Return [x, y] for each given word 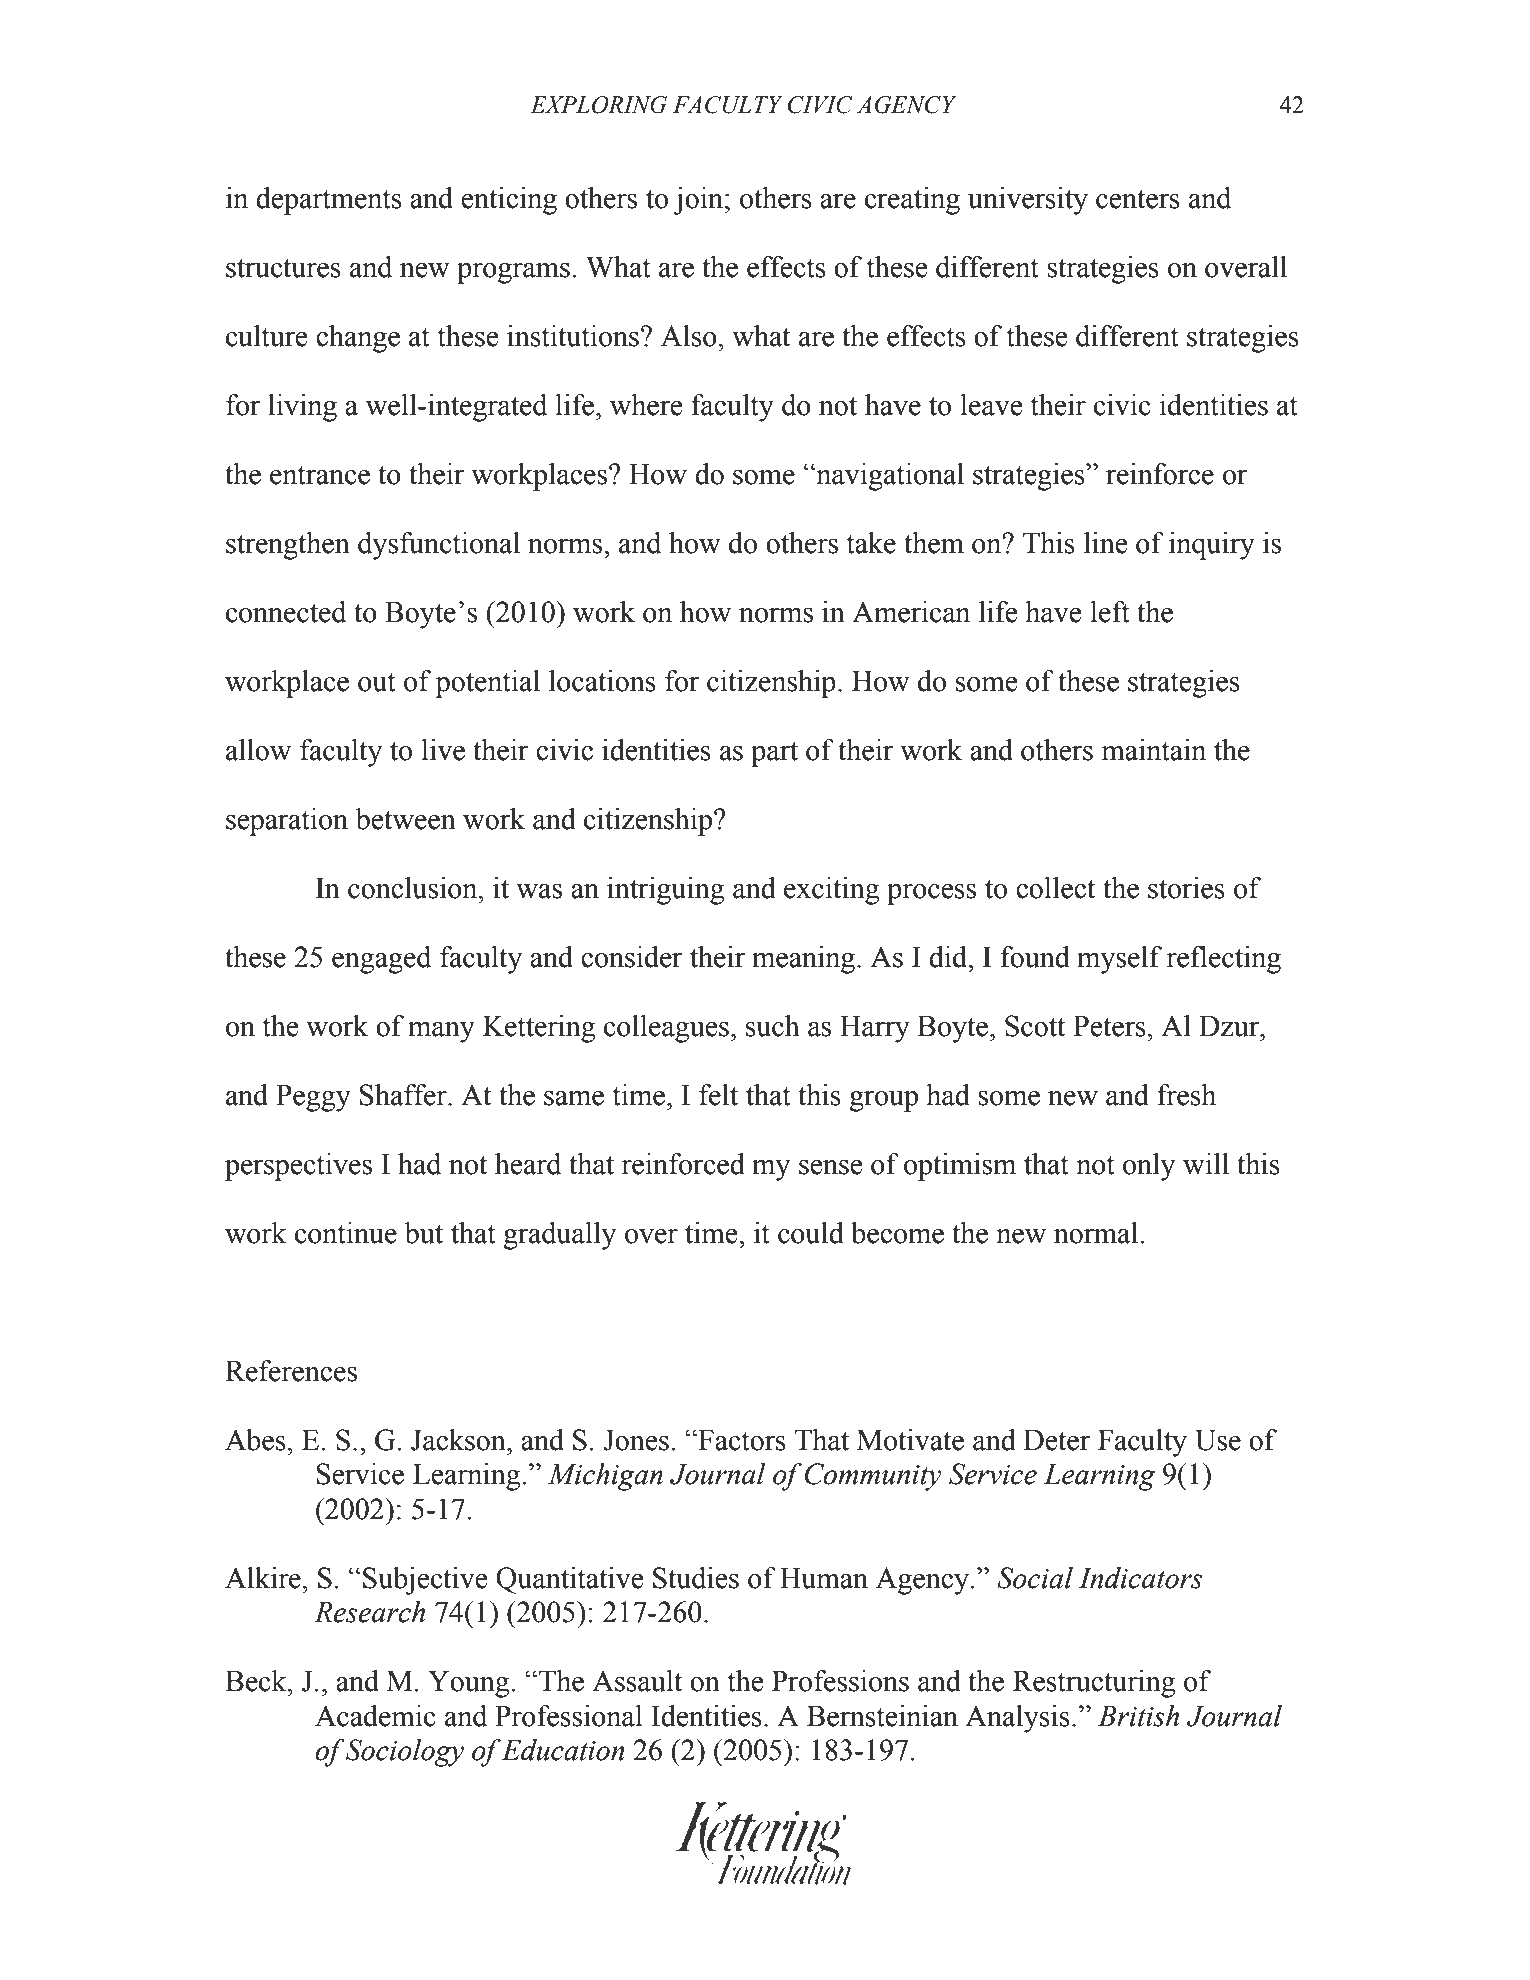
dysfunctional [439, 546]
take [871, 543]
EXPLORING [598, 105]
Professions [840, 1681]
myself [1119, 960]
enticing [509, 201]
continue [346, 1233]
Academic [375, 1716]
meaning [805, 960]
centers [1138, 199]
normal [1097, 1233]
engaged [381, 960]
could [811, 1233]
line [1105, 543]
